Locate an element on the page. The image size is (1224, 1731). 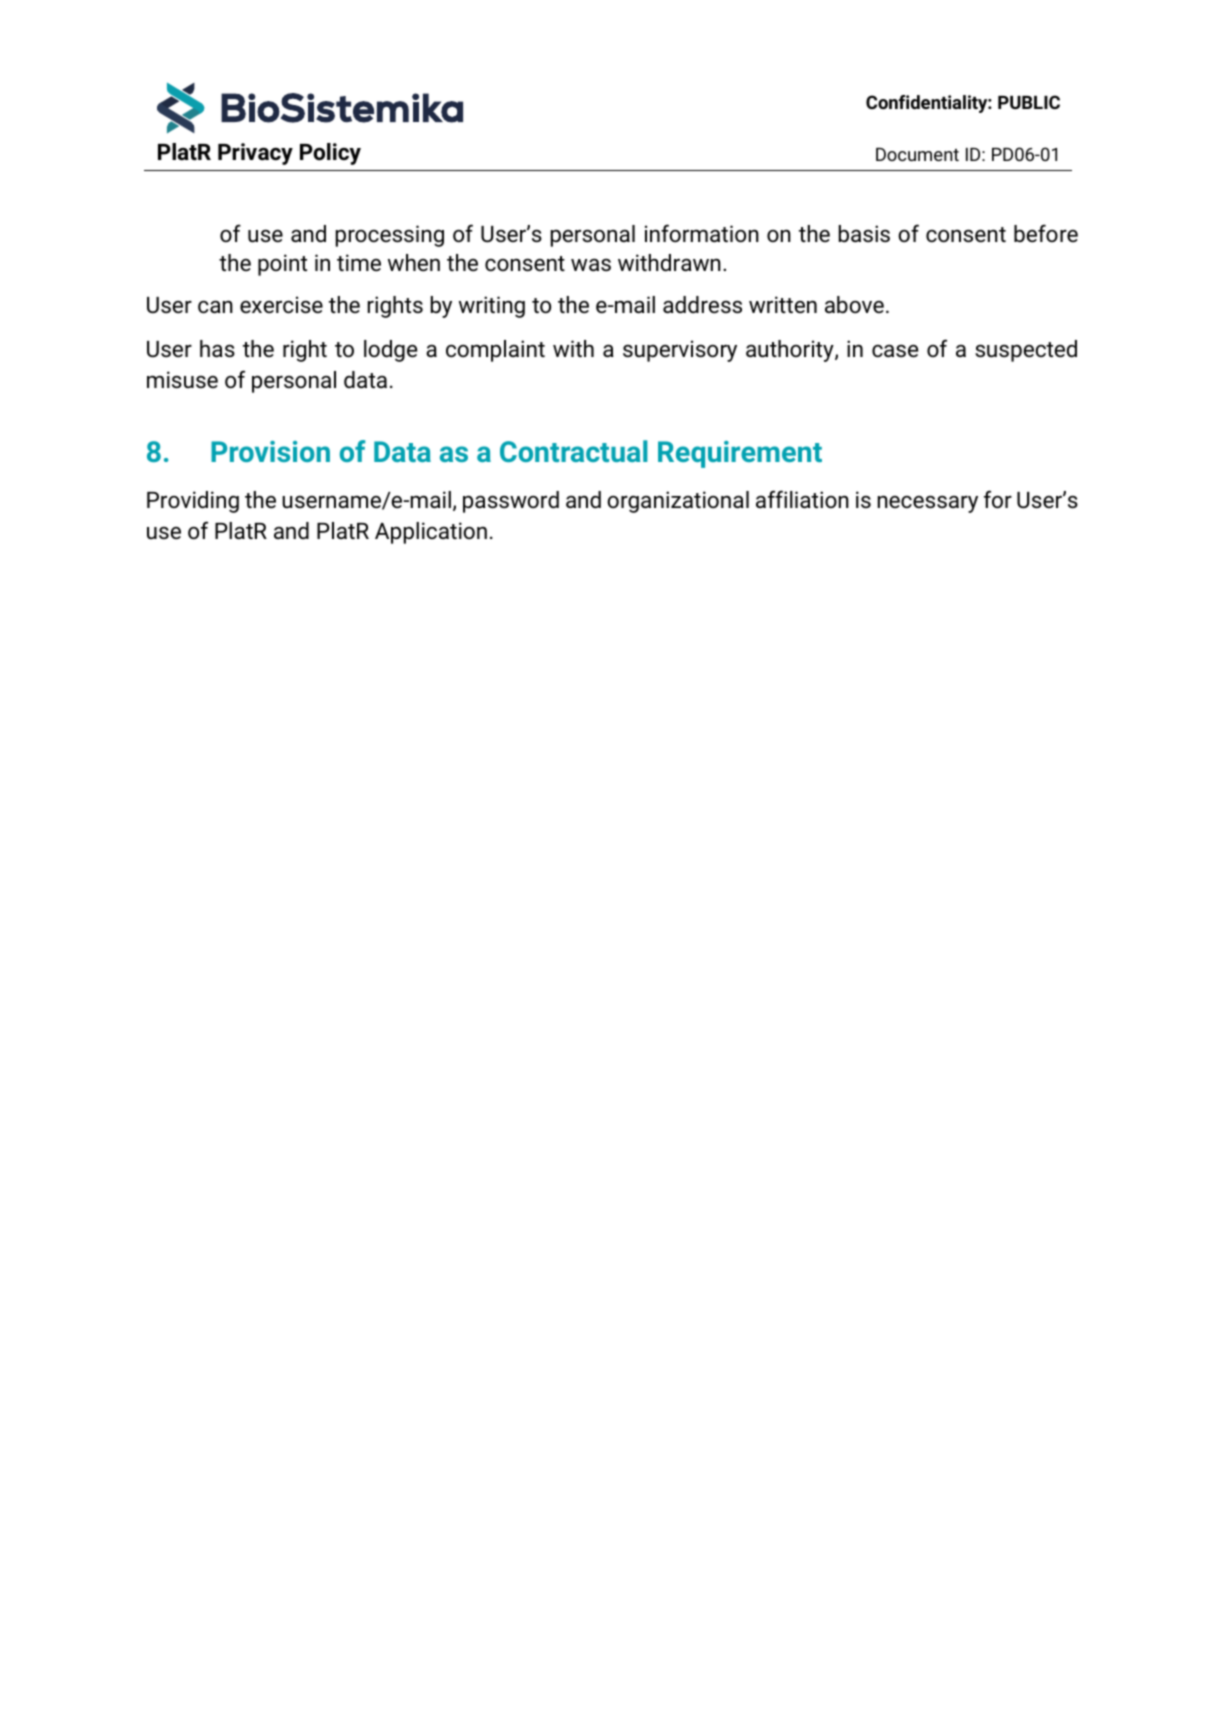
above is located at coordinates (854, 304).
